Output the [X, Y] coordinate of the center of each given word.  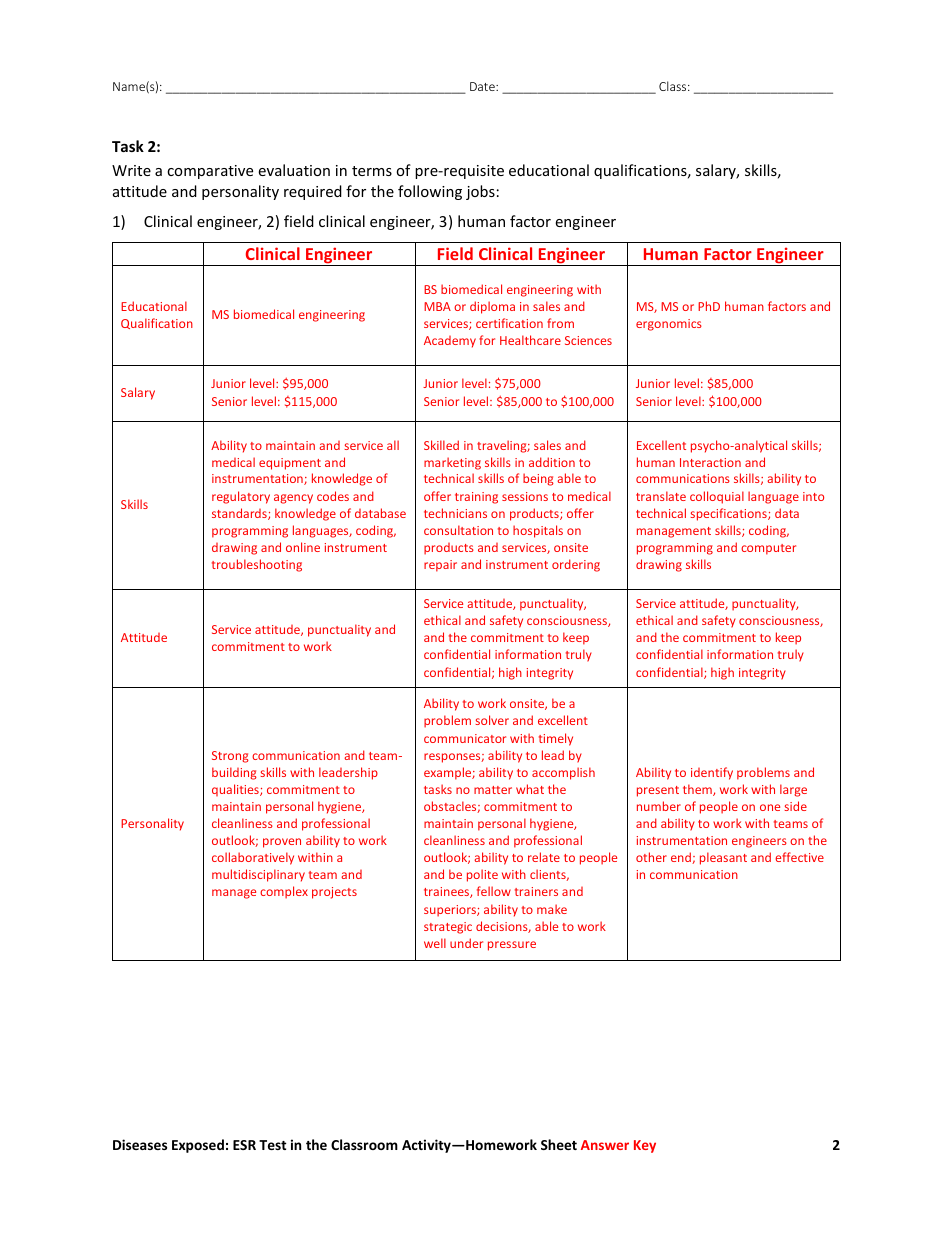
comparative [210, 172]
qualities [236, 790]
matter [493, 790]
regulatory [241, 497]
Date [483, 86]
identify [712, 773]
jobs [480, 192]
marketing [452, 463]
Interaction [710, 462]
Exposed [198, 1146]
